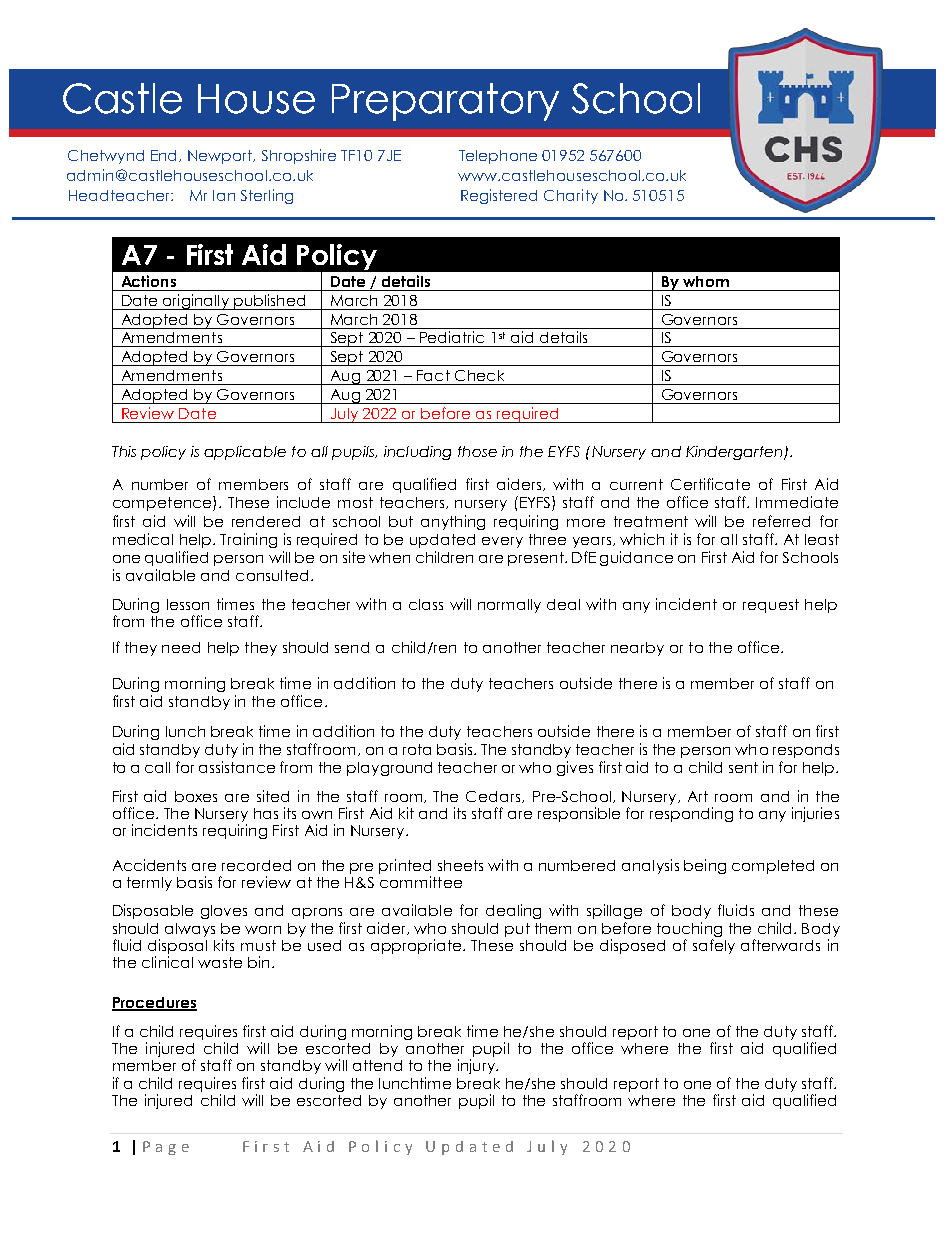  What do you see at coordinates (571, 196) in the page?
I see `Charity` at bounding box center [571, 196].
